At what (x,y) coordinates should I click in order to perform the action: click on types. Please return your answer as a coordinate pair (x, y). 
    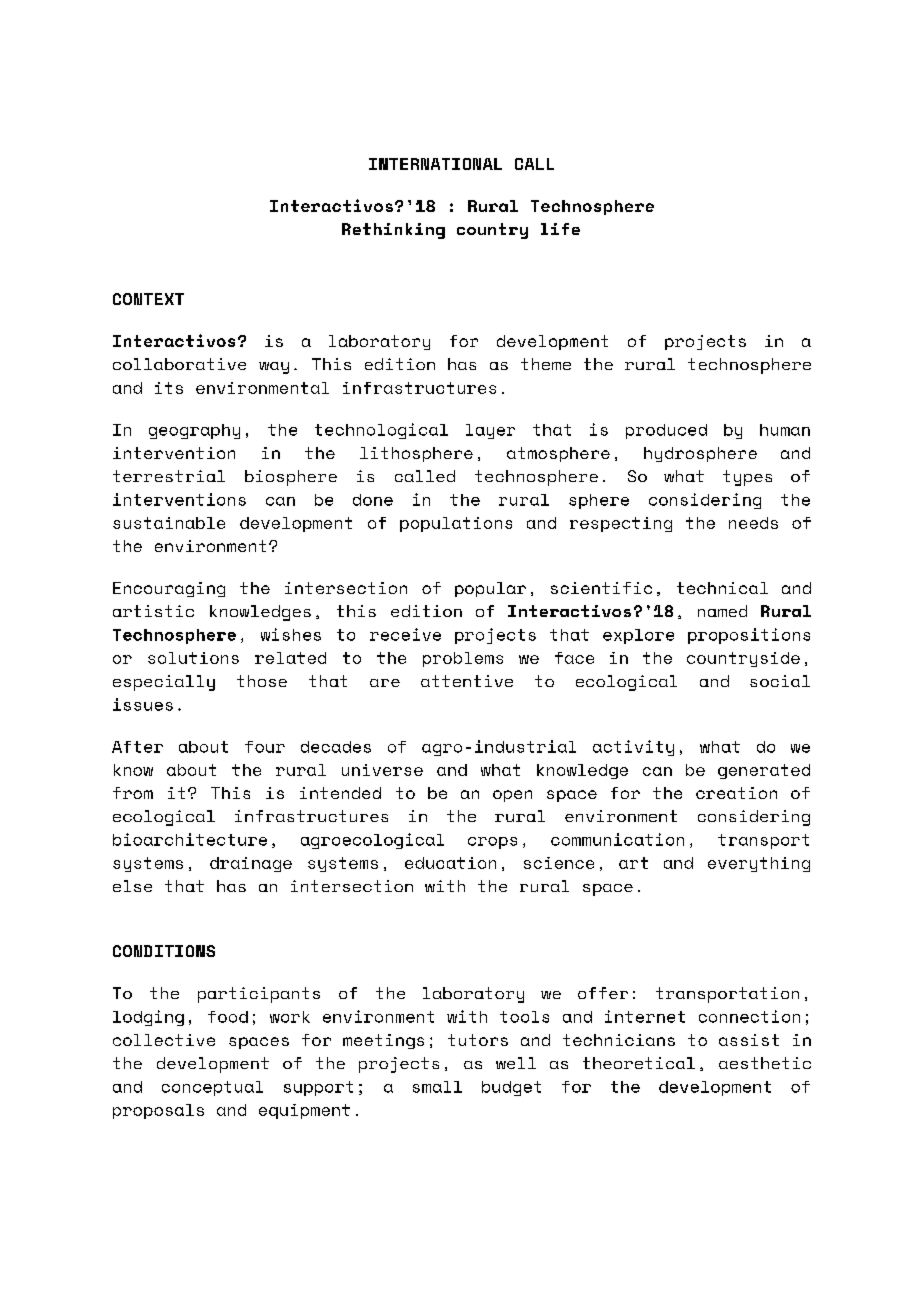
    Looking at the image, I should click on (747, 478).
